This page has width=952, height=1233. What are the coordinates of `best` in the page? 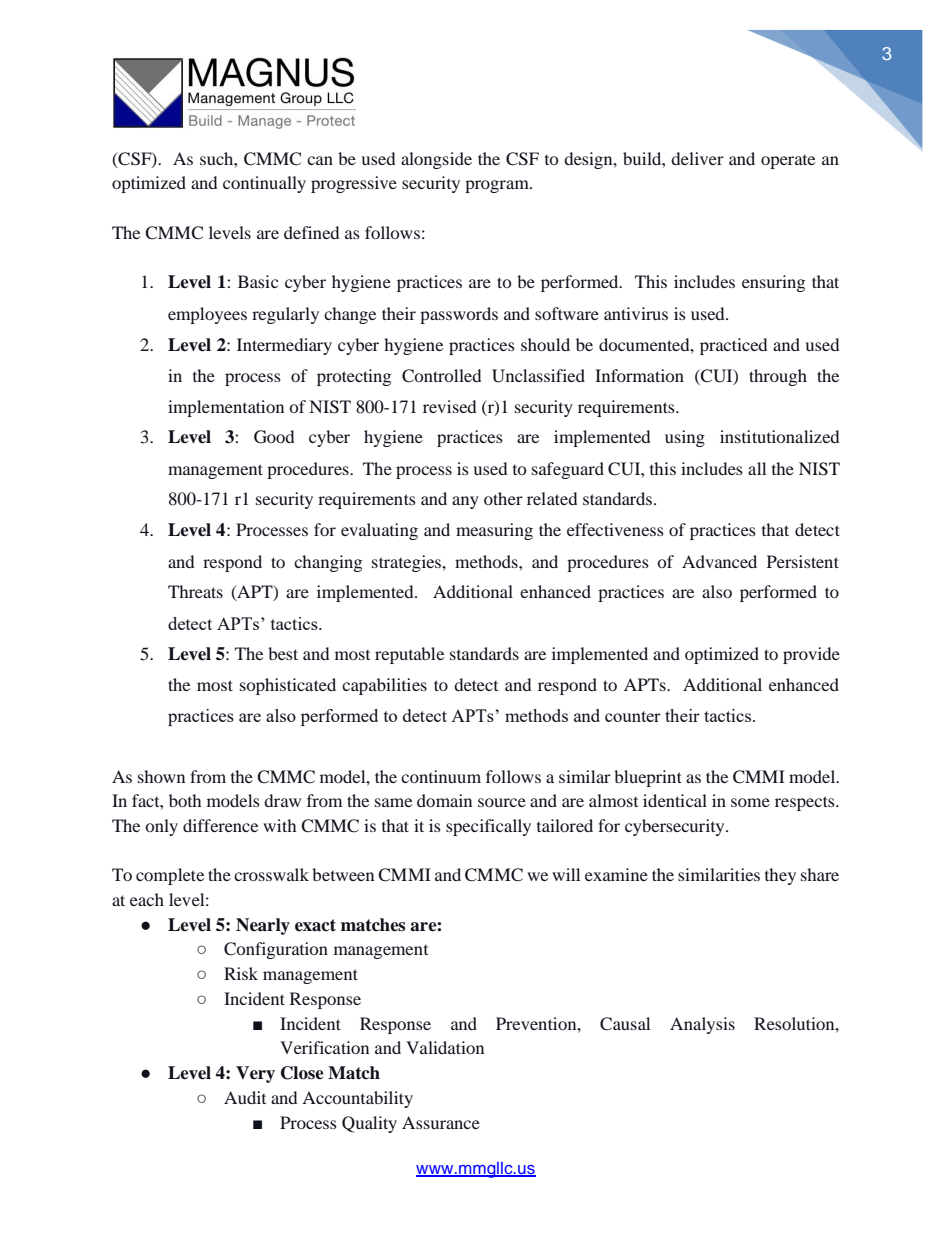 It's located at (283, 653).
